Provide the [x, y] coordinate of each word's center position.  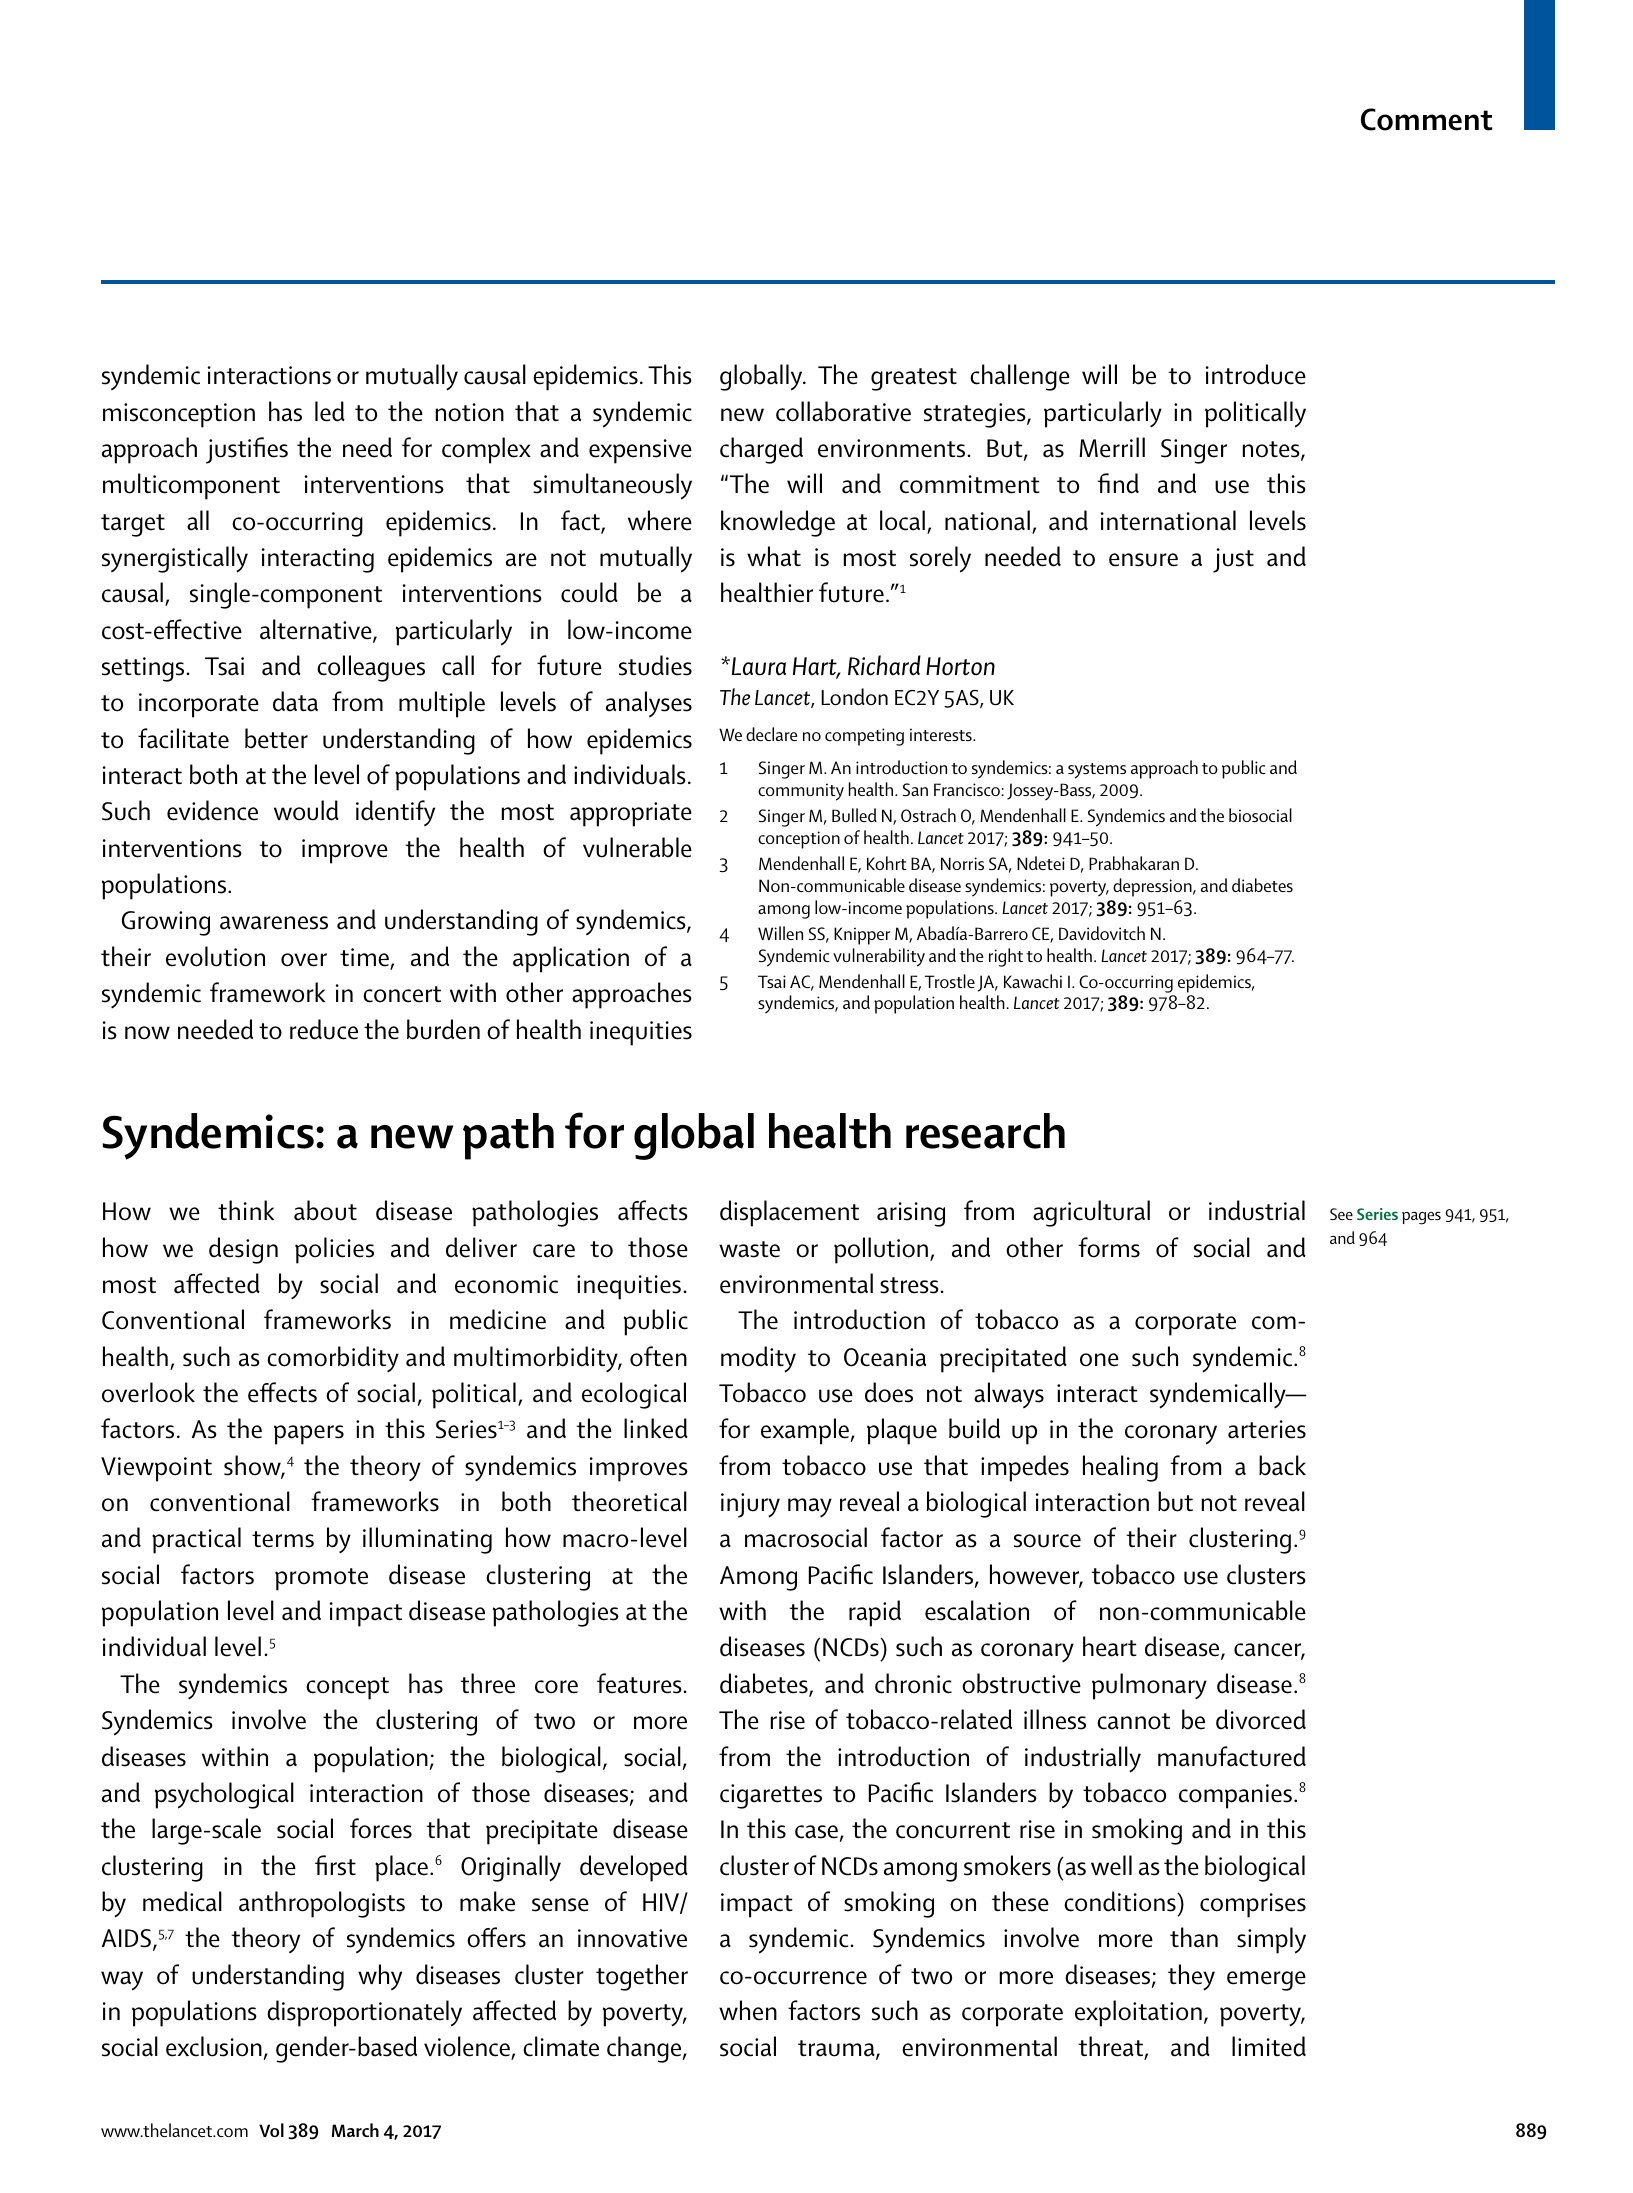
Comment [1427, 119]
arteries [1267, 1429]
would [306, 810]
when [748, 2010]
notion [470, 412]
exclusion [214, 2046]
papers [309, 1435]
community [801, 792]
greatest [914, 379]
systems [1097, 771]
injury [750, 1505]
